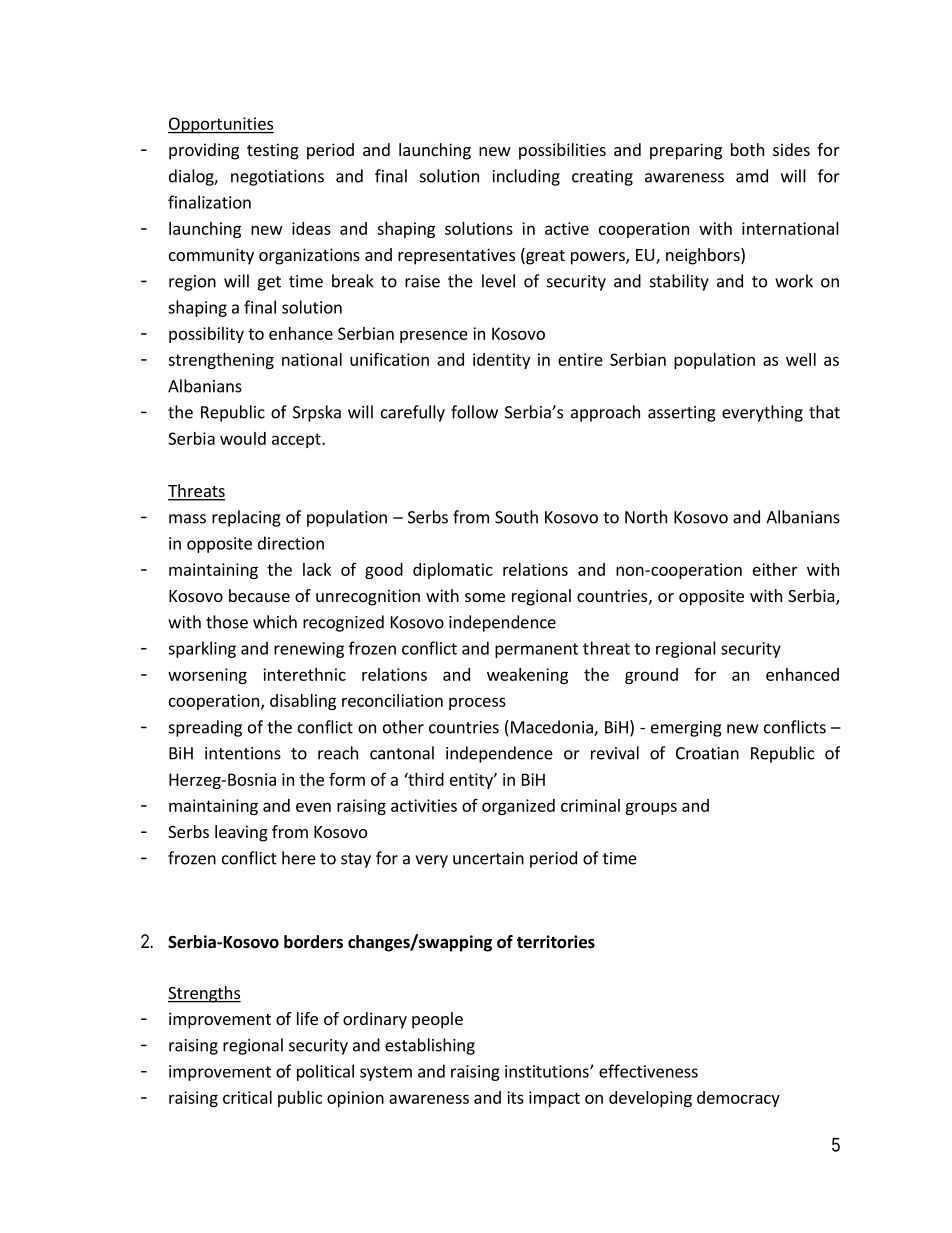  What do you see at coordinates (247, 1097) in the screenshot?
I see `critical` at bounding box center [247, 1097].
